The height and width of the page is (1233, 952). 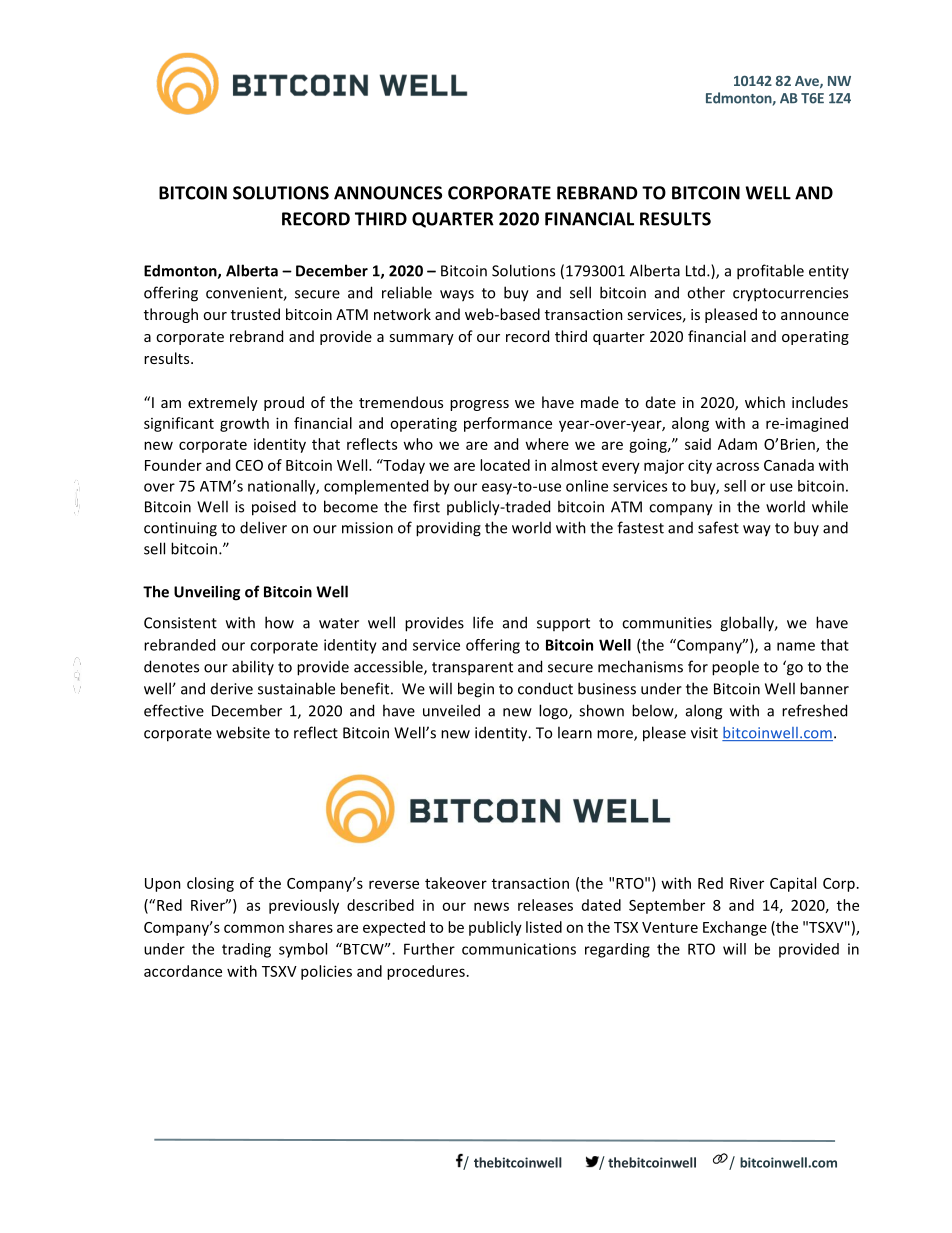 What do you see at coordinates (274, 508) in the page?
I see `poised` at bounding box center [274, 508].
